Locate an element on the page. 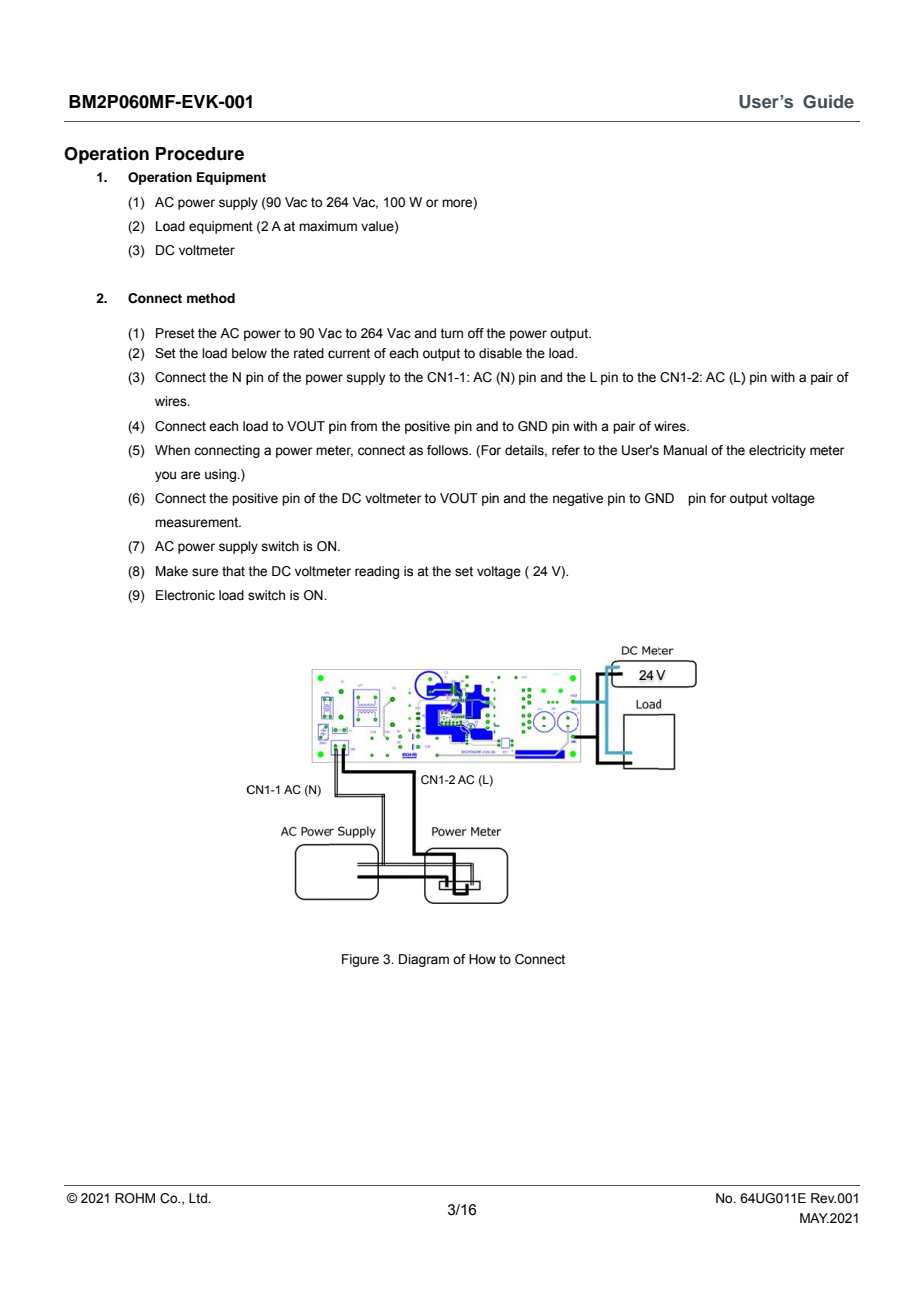 This page has height=1308, width=924. Ltd is located at coordinates (199, 1198).
